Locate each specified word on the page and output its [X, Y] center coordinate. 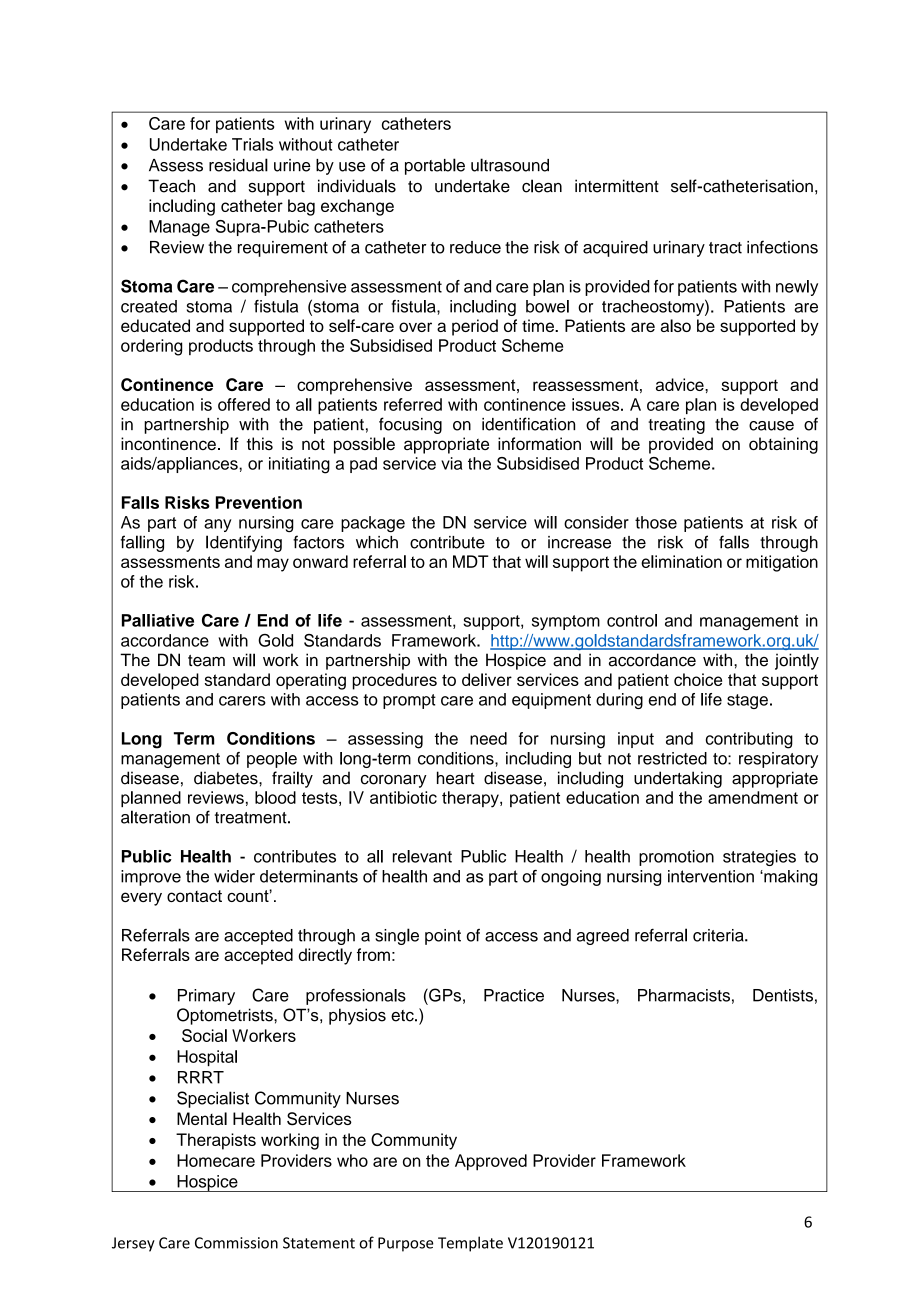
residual [238, 165]
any [218, 525]
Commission [236, 1243]
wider [234, 876]
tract [725, 248]
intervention [711, 876]
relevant [422, 856]
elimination [681, 561]
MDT [471, 561]
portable [435, 166]
